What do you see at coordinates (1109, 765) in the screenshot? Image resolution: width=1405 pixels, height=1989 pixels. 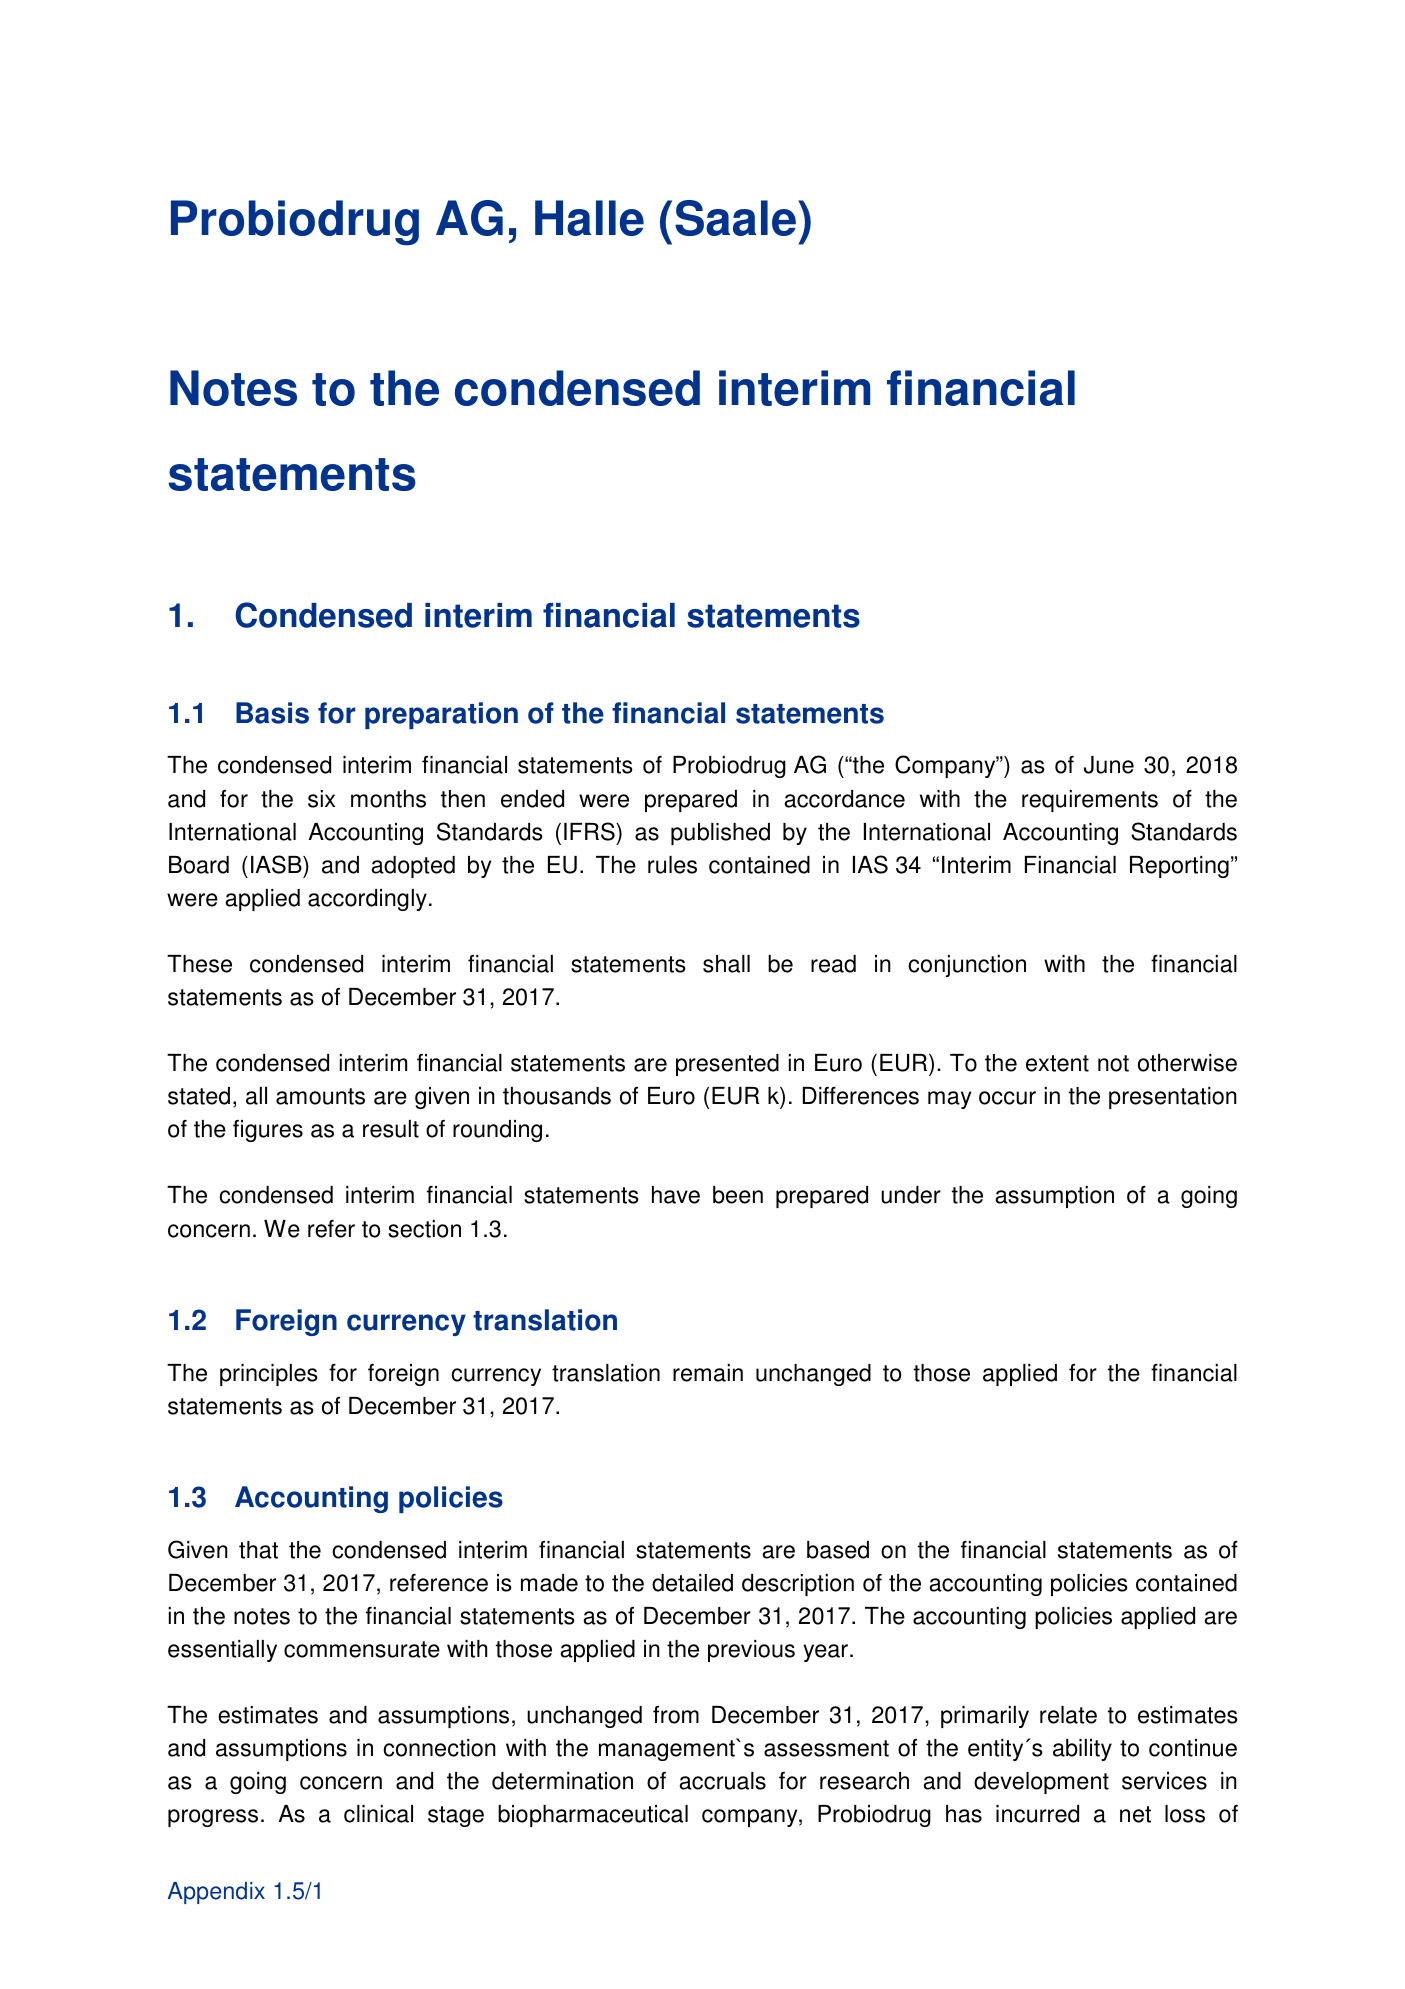 I see `June` at bounding box center [1109, 765].
